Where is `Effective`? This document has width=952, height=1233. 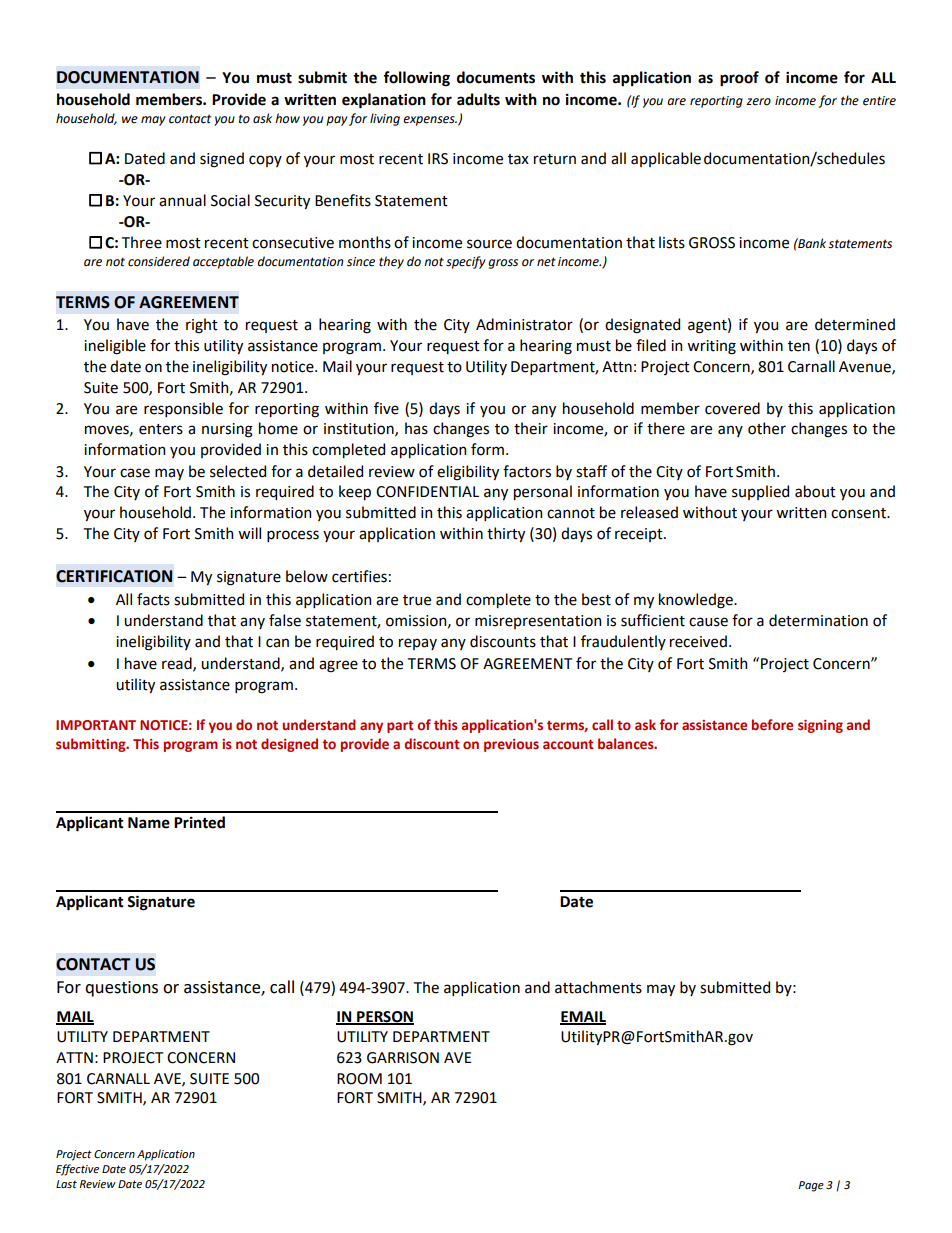
Effective is located at coordinates (77, 1170).
